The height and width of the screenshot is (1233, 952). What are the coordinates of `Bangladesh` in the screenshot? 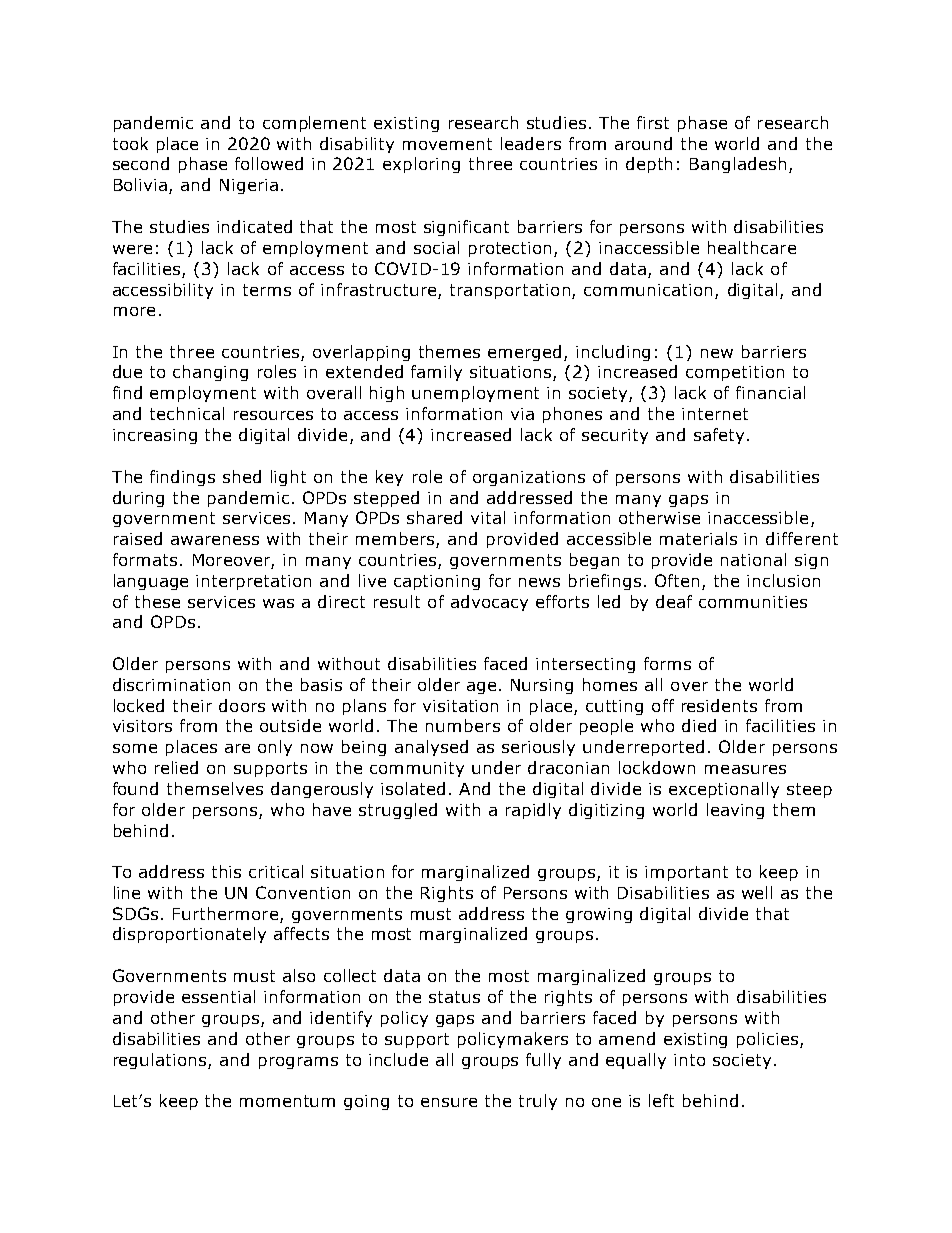 It's located at (738, 165).
